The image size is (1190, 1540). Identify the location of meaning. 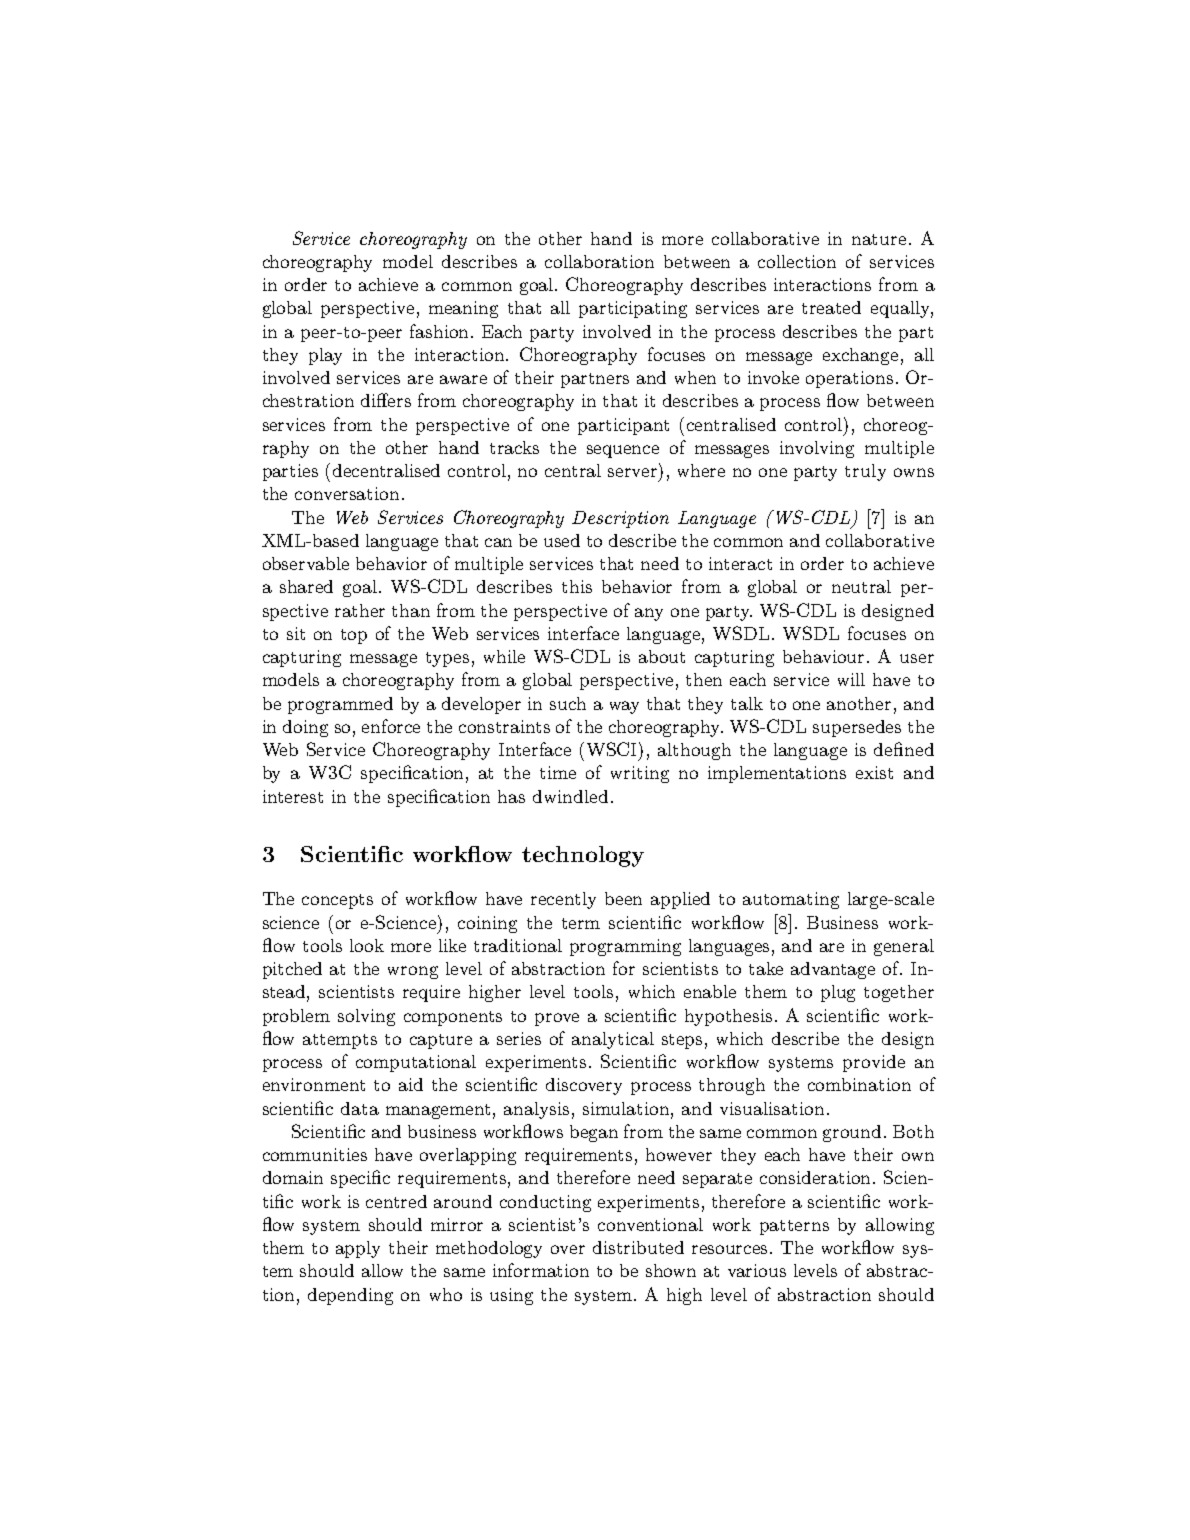
(463, 309).
